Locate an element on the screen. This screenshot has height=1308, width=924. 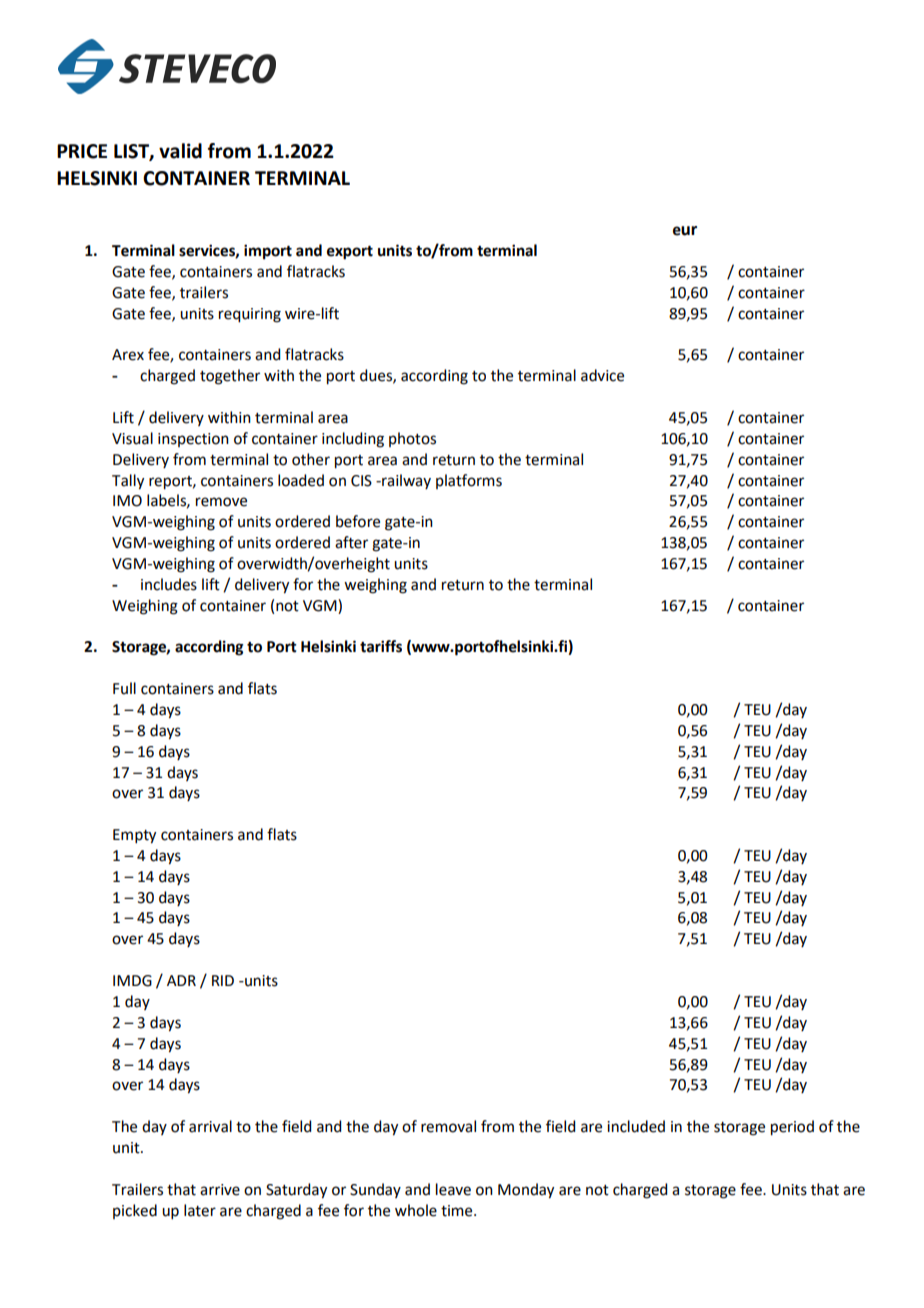
included is located at coordinates (636, 1126).
